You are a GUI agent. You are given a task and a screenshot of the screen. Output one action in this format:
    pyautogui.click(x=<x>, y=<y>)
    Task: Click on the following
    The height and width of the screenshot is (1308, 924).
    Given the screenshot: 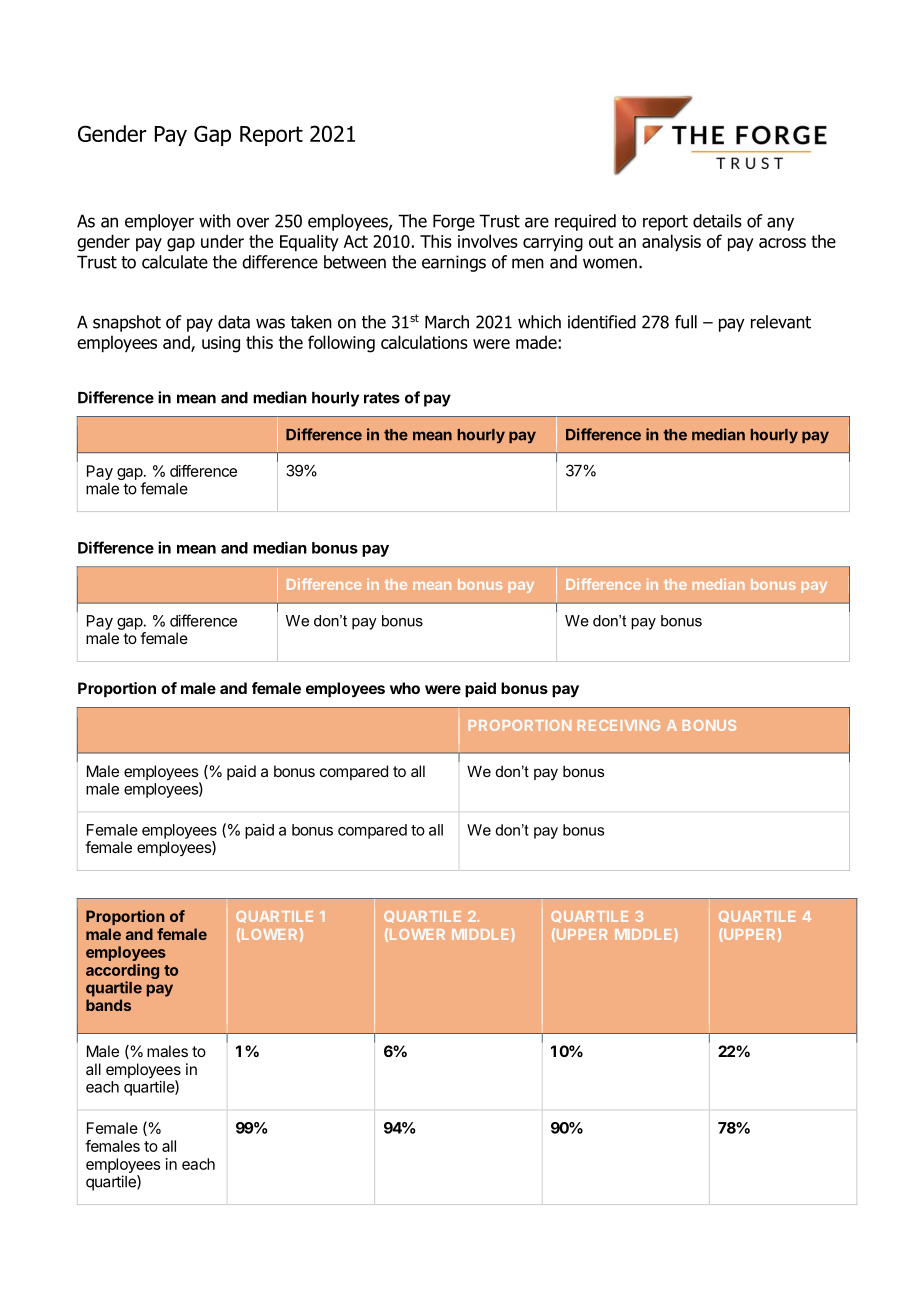 What is the action you would take?
    pyautogui.click(x=341, y=344)
